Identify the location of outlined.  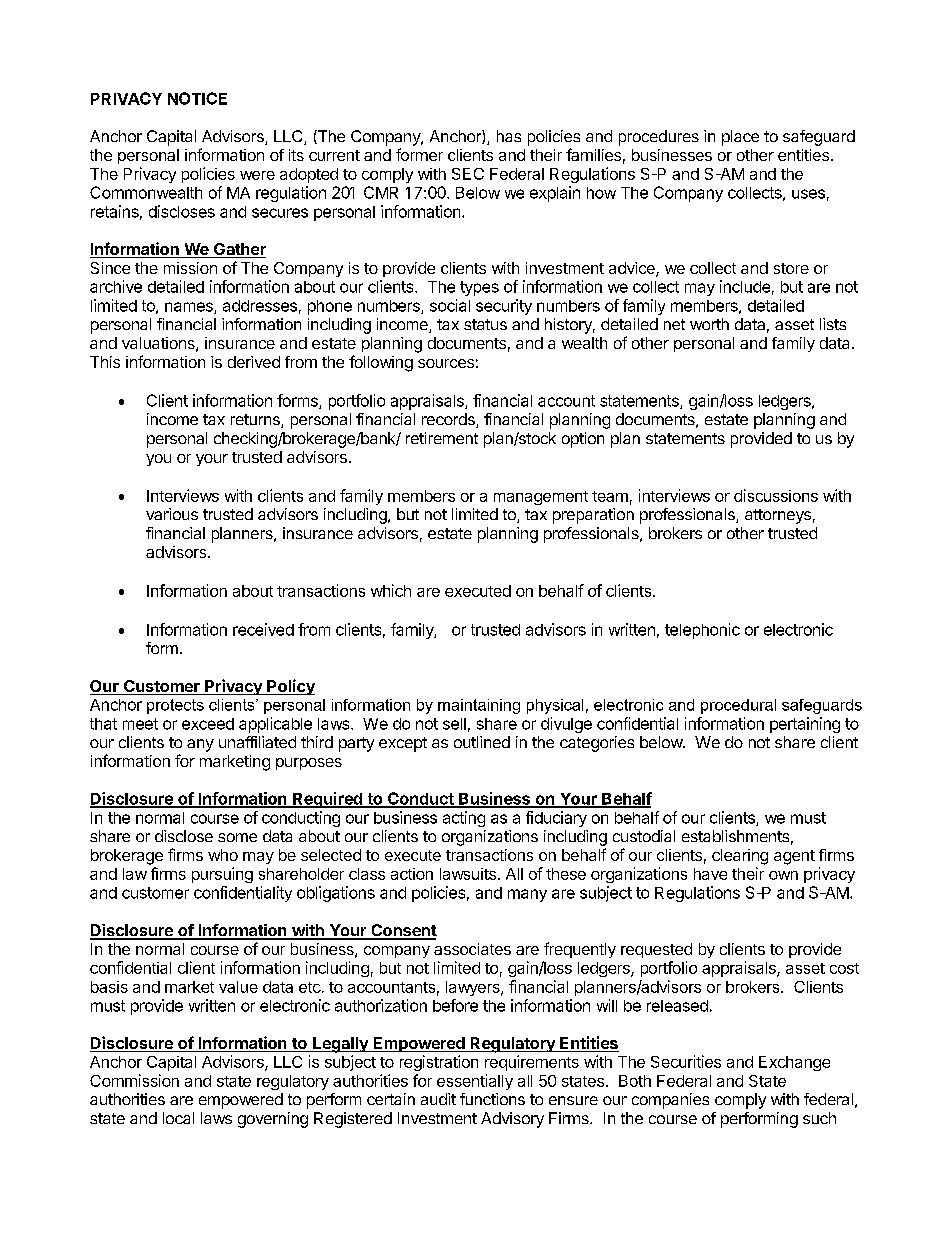
(482, 742).
